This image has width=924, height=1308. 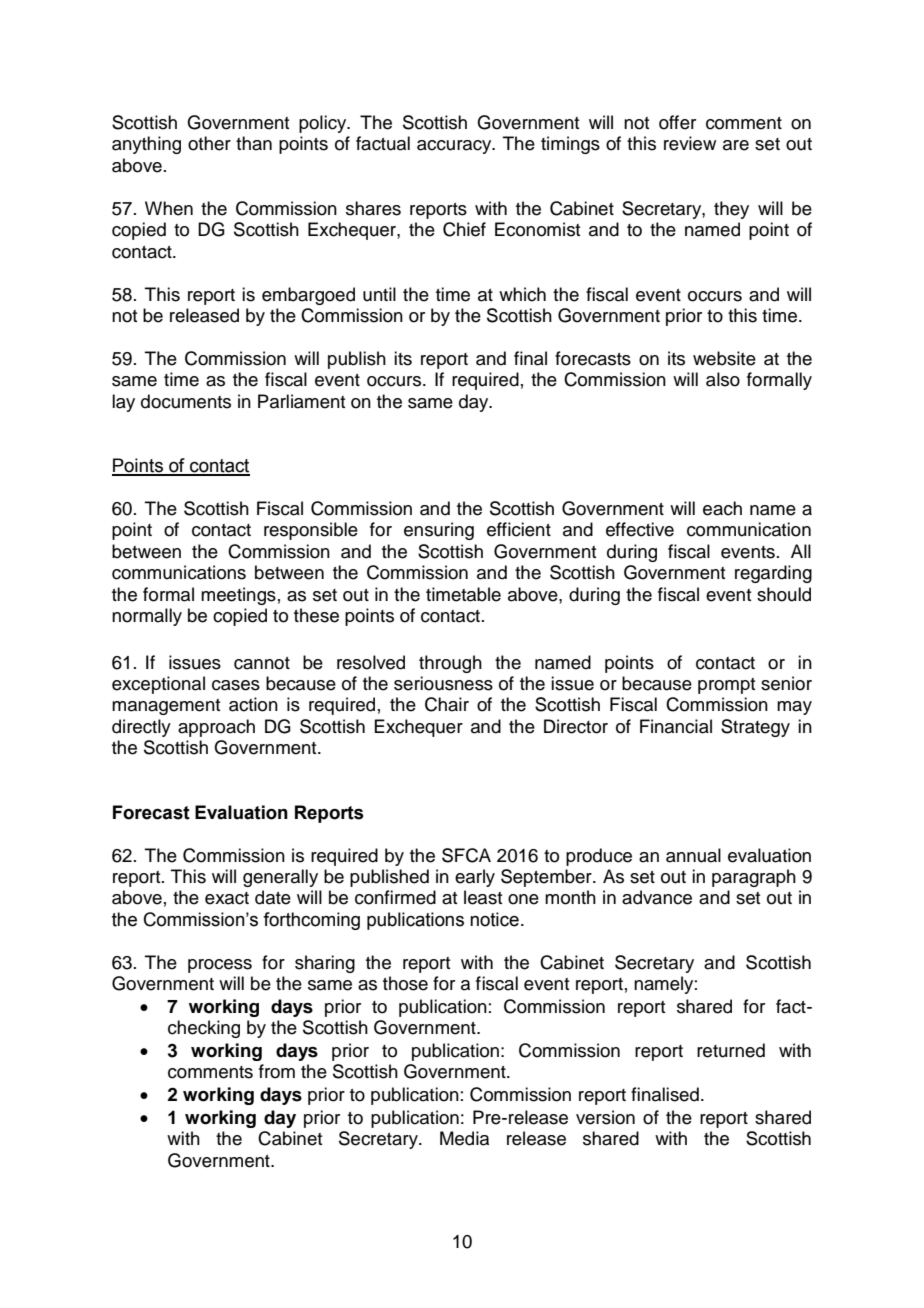 I want to click on approach, so click(x=216, y=728).
